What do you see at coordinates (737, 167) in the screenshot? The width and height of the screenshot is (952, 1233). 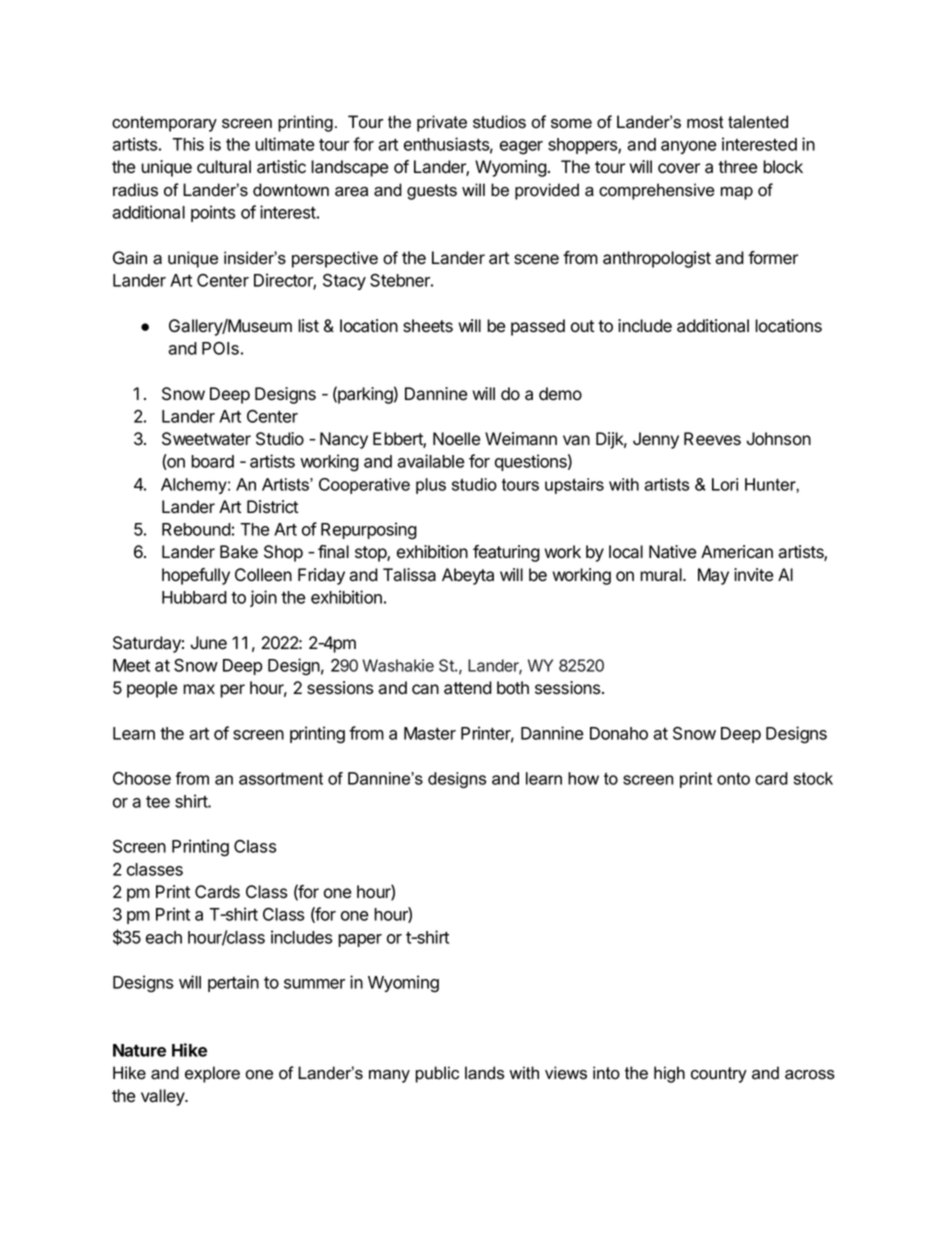 I see `three` at bounding box center [737, 167].
